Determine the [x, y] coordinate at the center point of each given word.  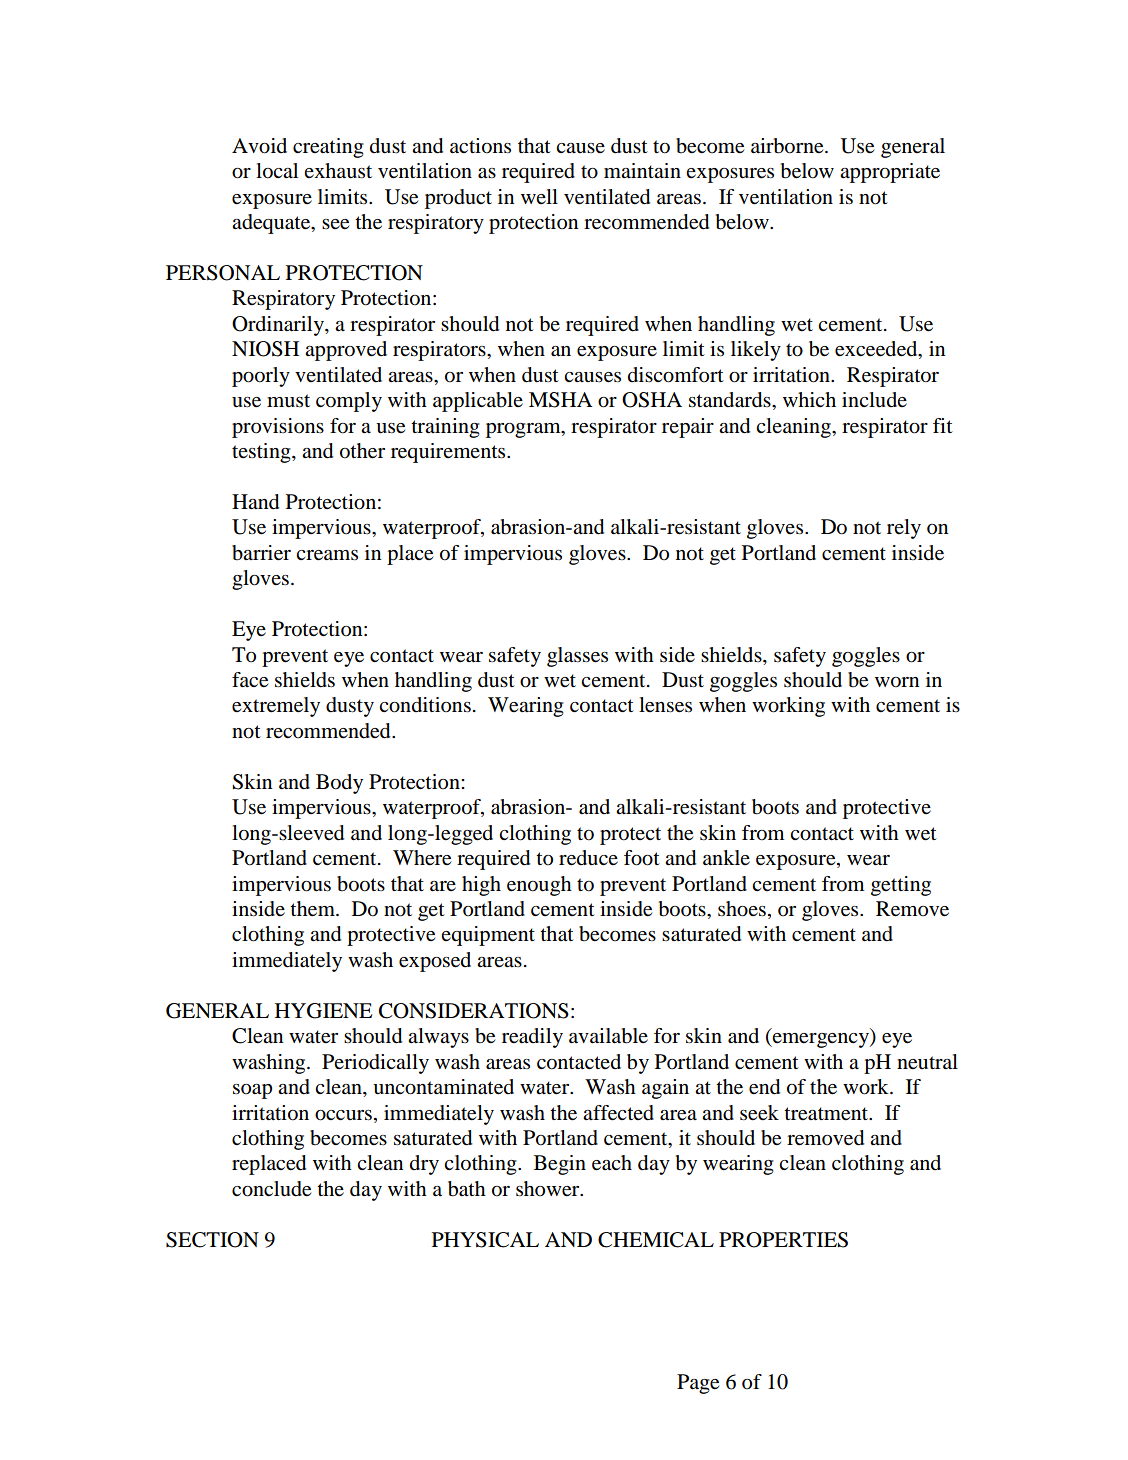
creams [327, 555]
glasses [577, 657]
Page [698, 1384]
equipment [488, 936]
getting [901, 886]
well [539, 196]
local [277, 171]
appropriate [890, 173]
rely [904, 529]
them [313, 909]
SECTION [212, 1240]
